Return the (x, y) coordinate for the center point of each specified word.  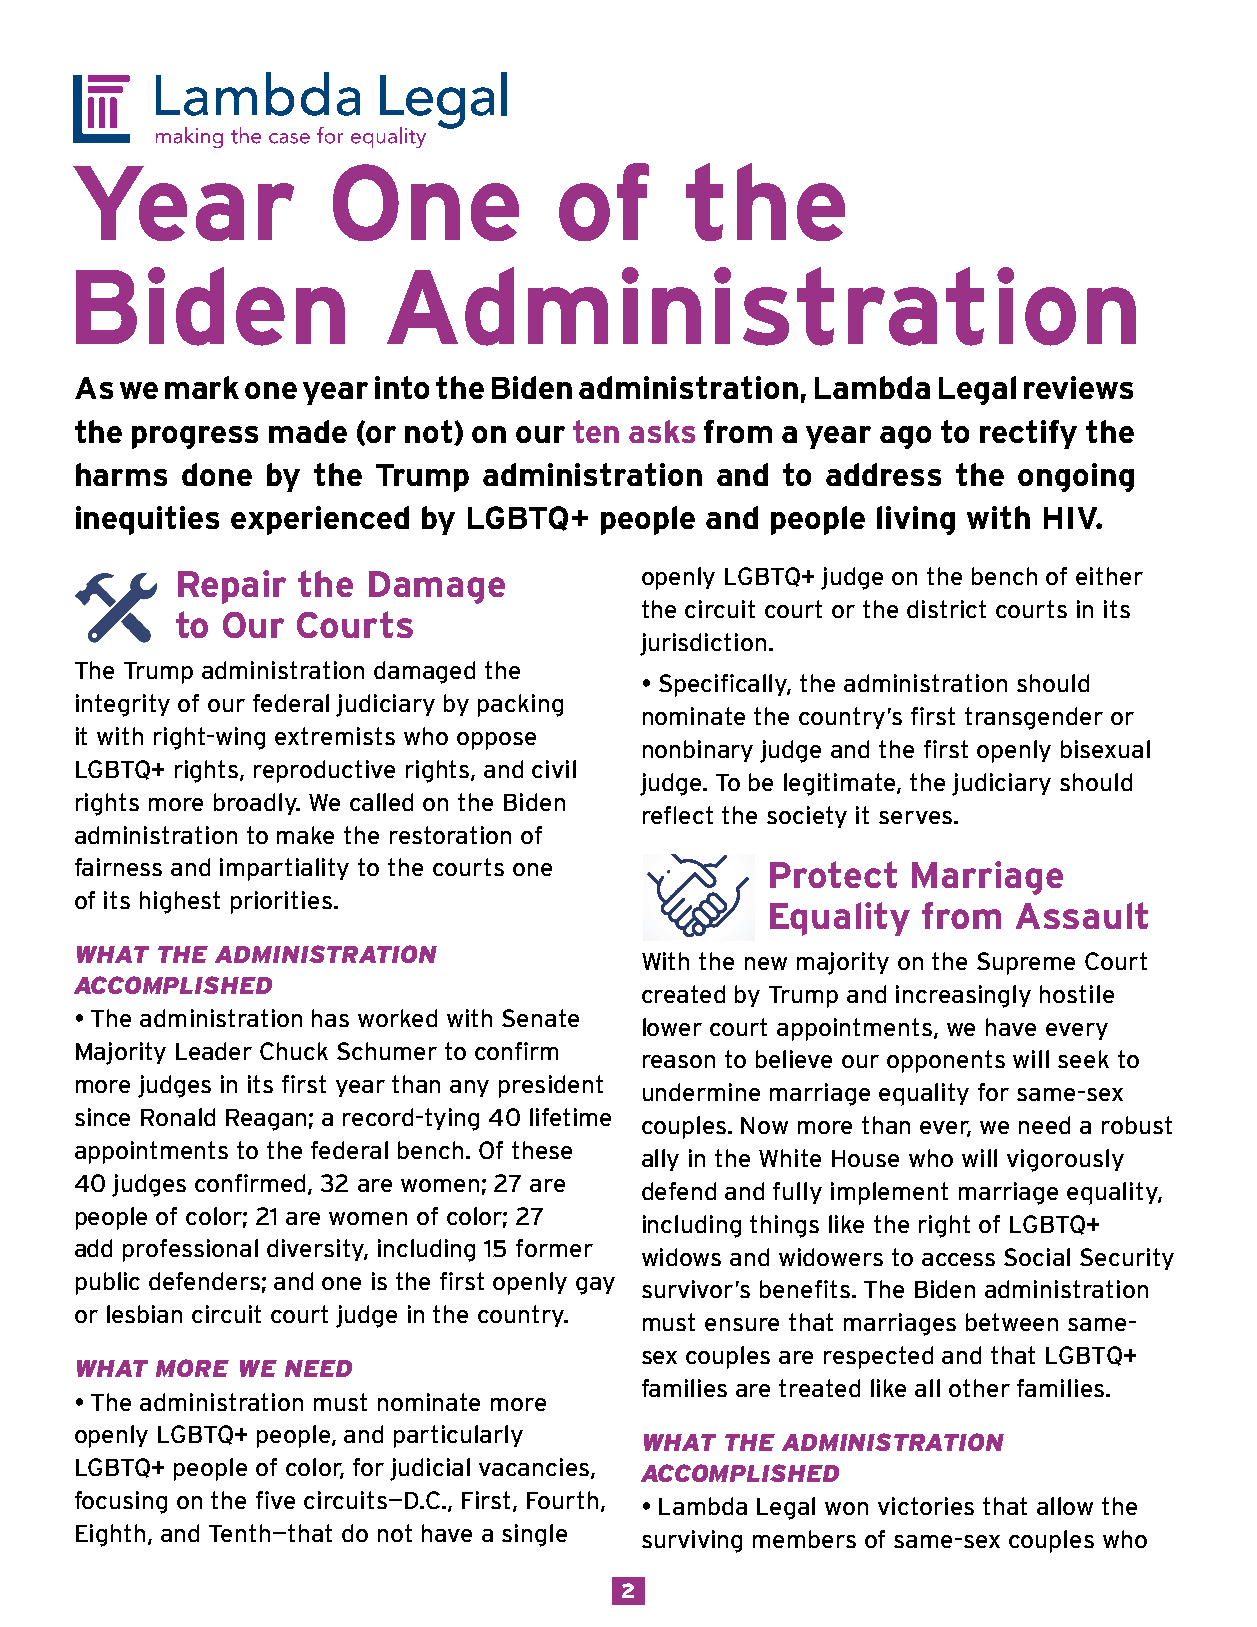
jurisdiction (703, 644)
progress (195, 437)
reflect (678, 815)
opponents (946, 1061)
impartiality (284, 869)
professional (190, 1250)
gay (595, 1286)
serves (915, 817)
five (275, 1500)
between (1012, 1322)
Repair (232, 587)
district (946, 609)
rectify (1028, 434)
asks (662, 431)
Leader (214, 1051)
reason (679, 1061)
